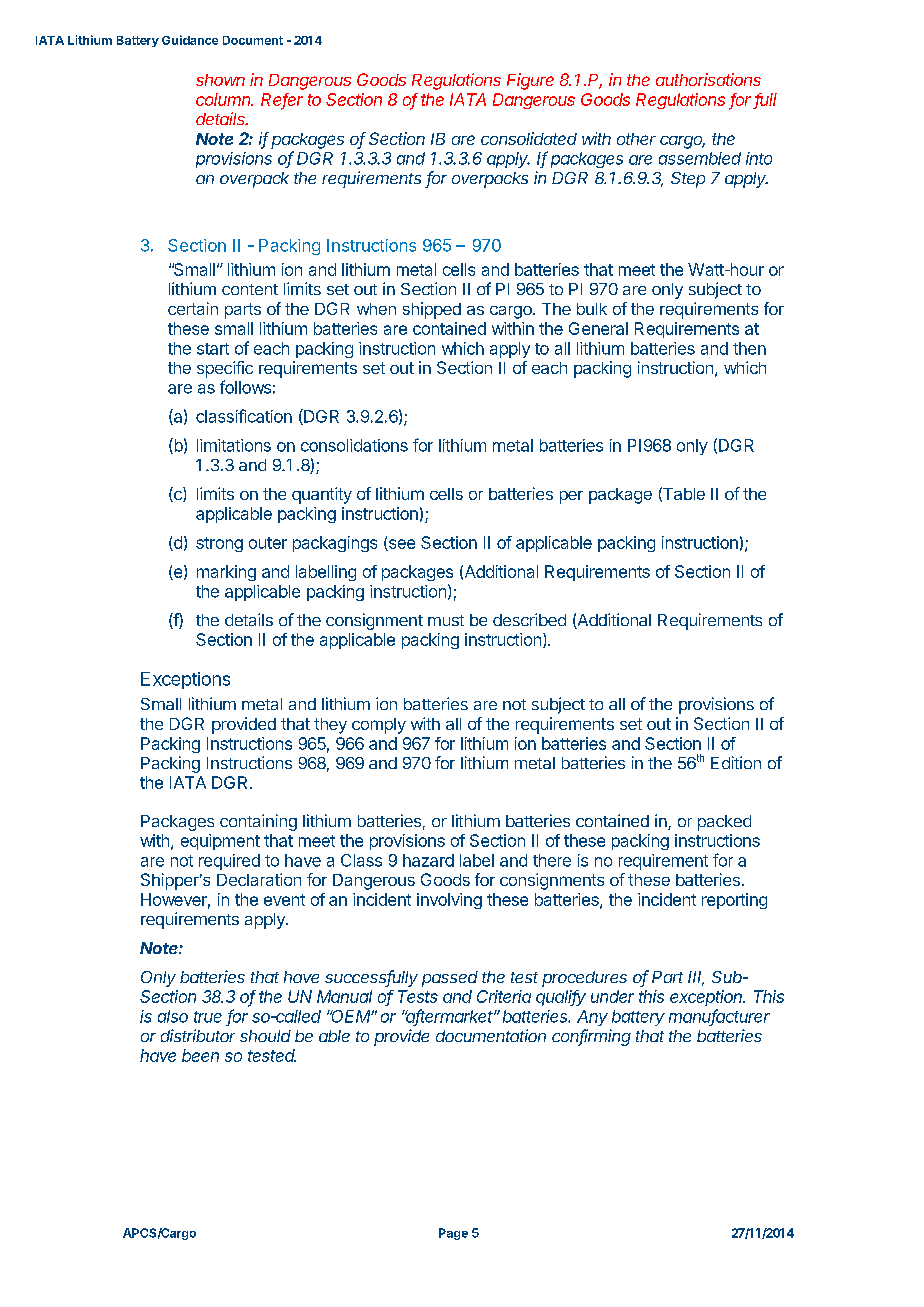 This document has width=924, height=1307. Describe the element at coordinates (446, 620) in the document. I see `must` at that location.
